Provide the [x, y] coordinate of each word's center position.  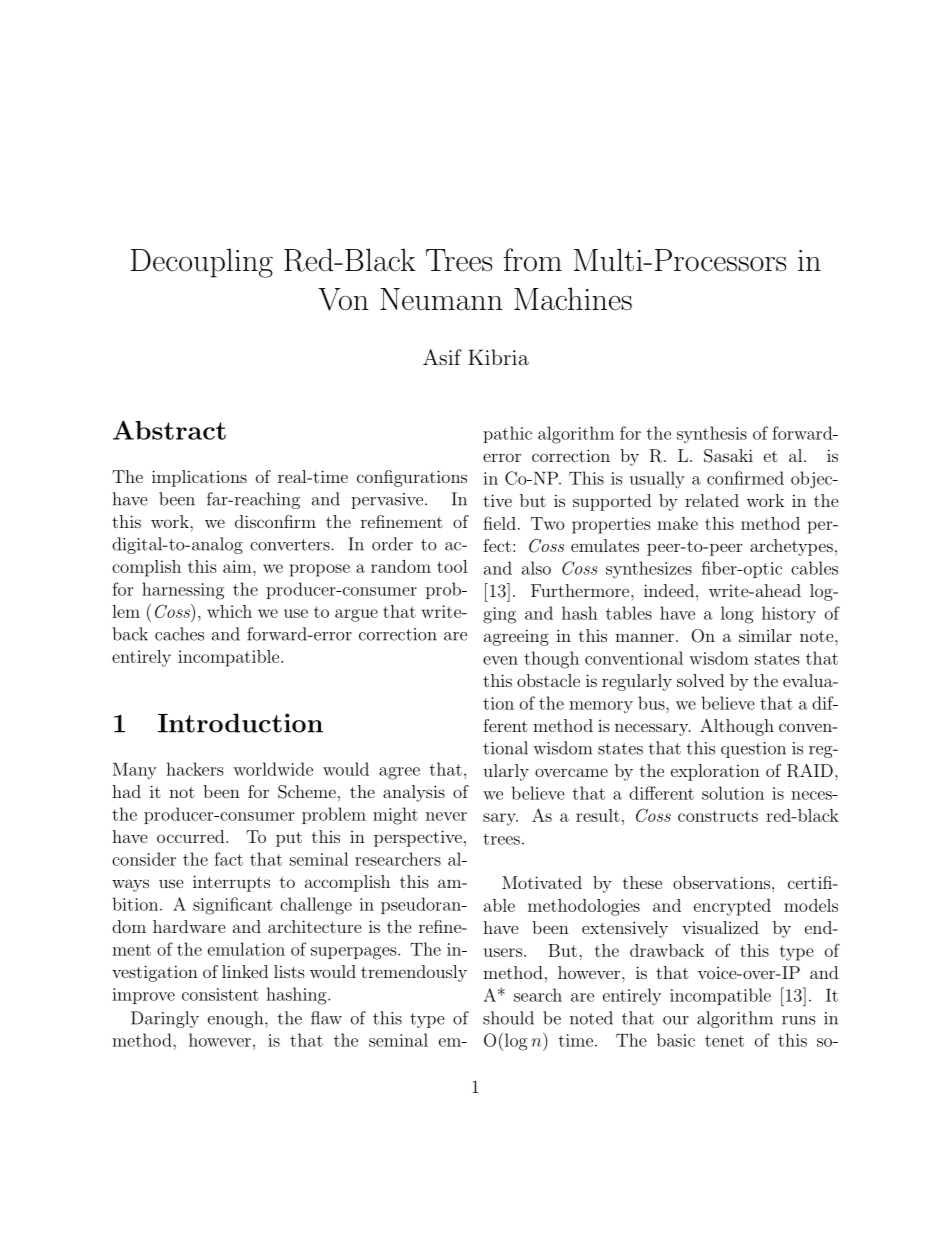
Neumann [441, 299]
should [508, 1018]
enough [237, 1019]
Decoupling [202, 263]
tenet [724, 1041]
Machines [573, 299]
